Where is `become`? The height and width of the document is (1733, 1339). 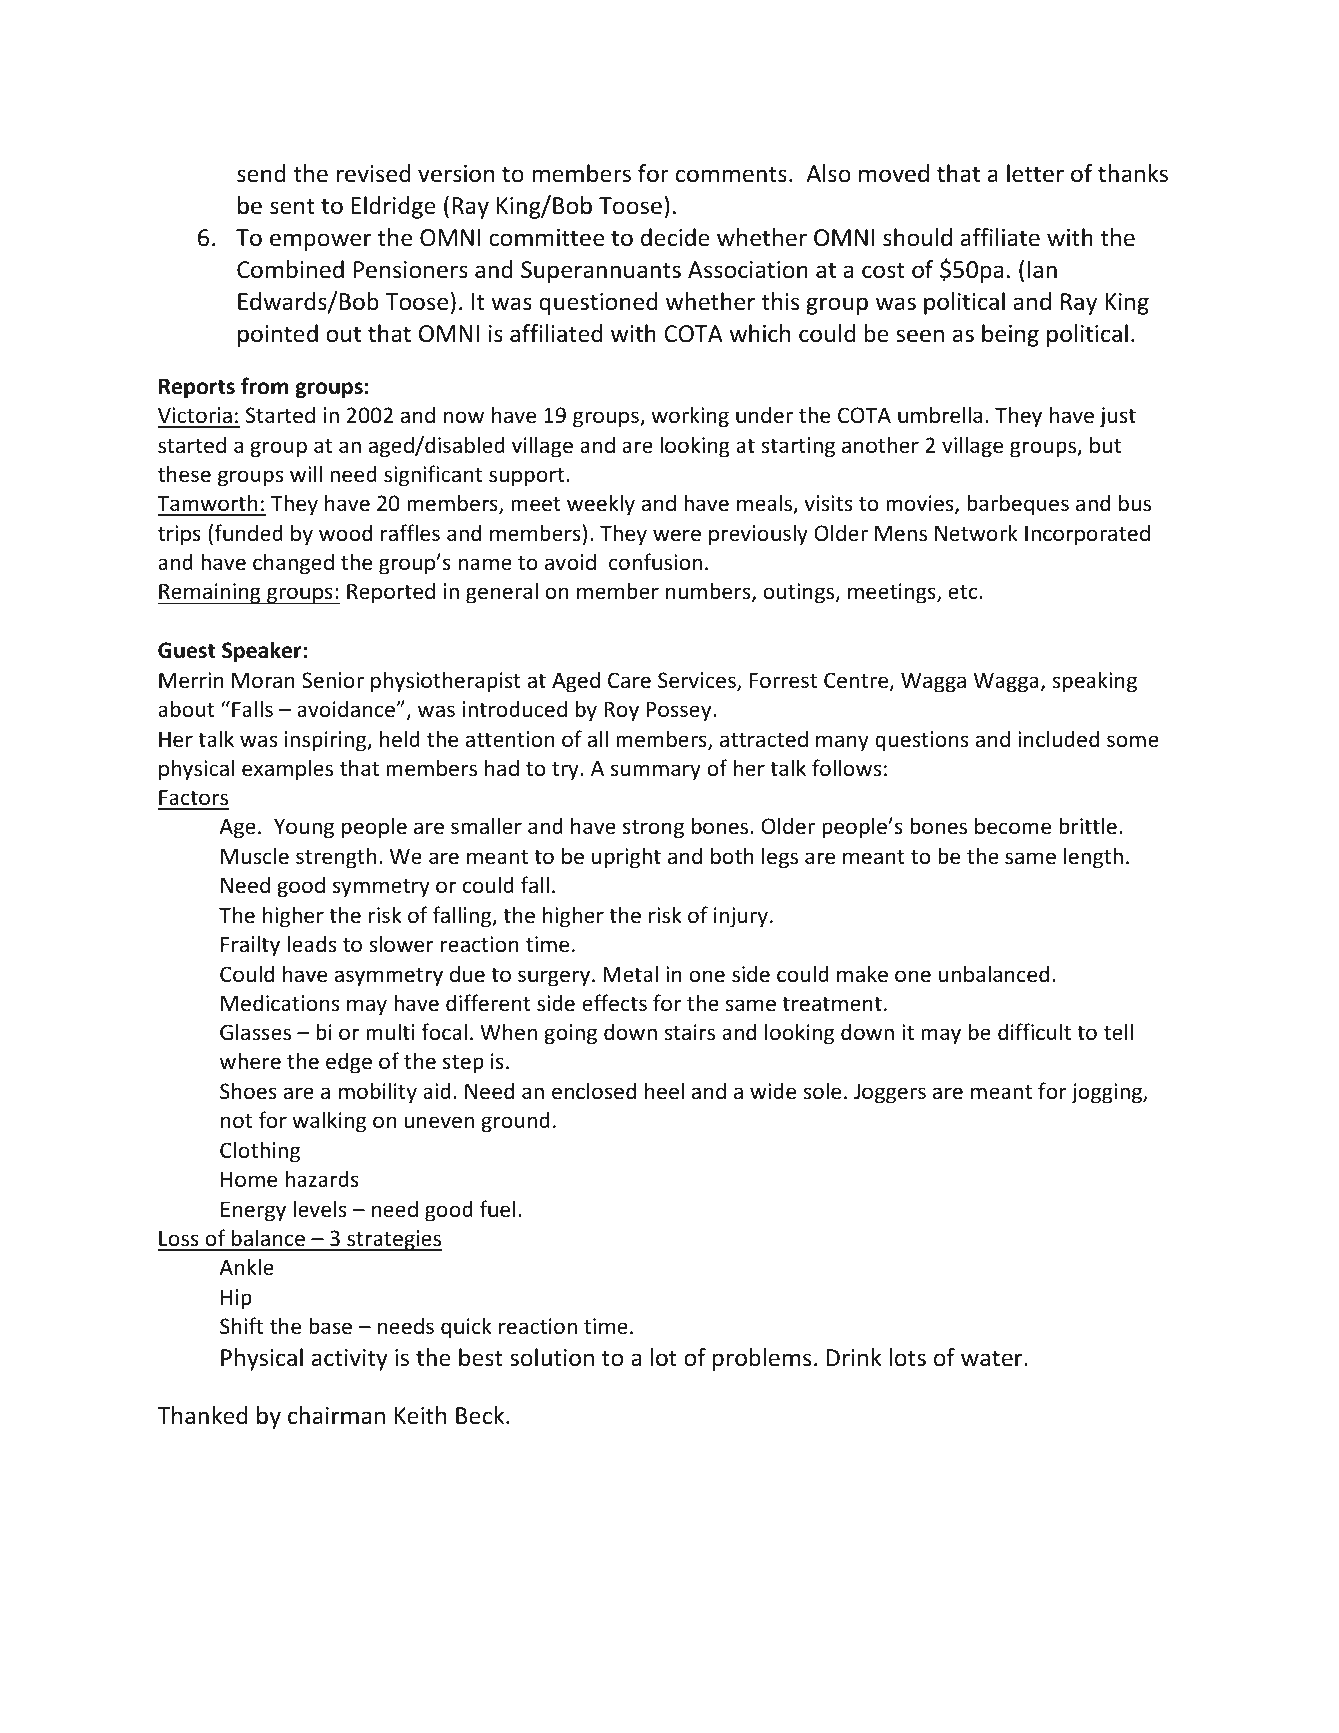
become is located at coordinates (1013, 826).
